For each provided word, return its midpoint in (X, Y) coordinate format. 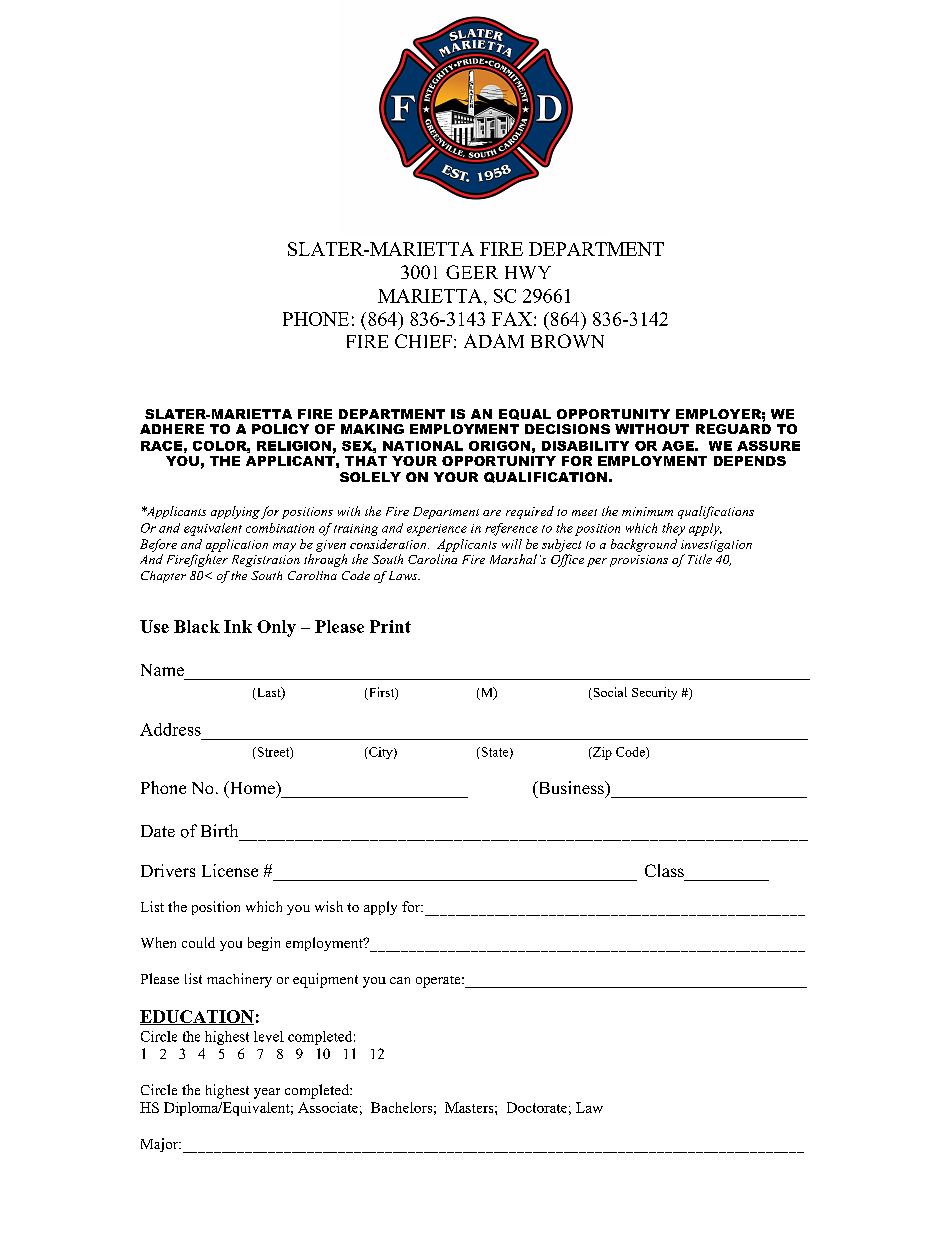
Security (654, 693)
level (269, 1036)
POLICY (280, 429)
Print (390, 626)
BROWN (567, 341)
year (267, 1093)
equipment (325, 980)
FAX (512, 319)
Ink (238, 626)
